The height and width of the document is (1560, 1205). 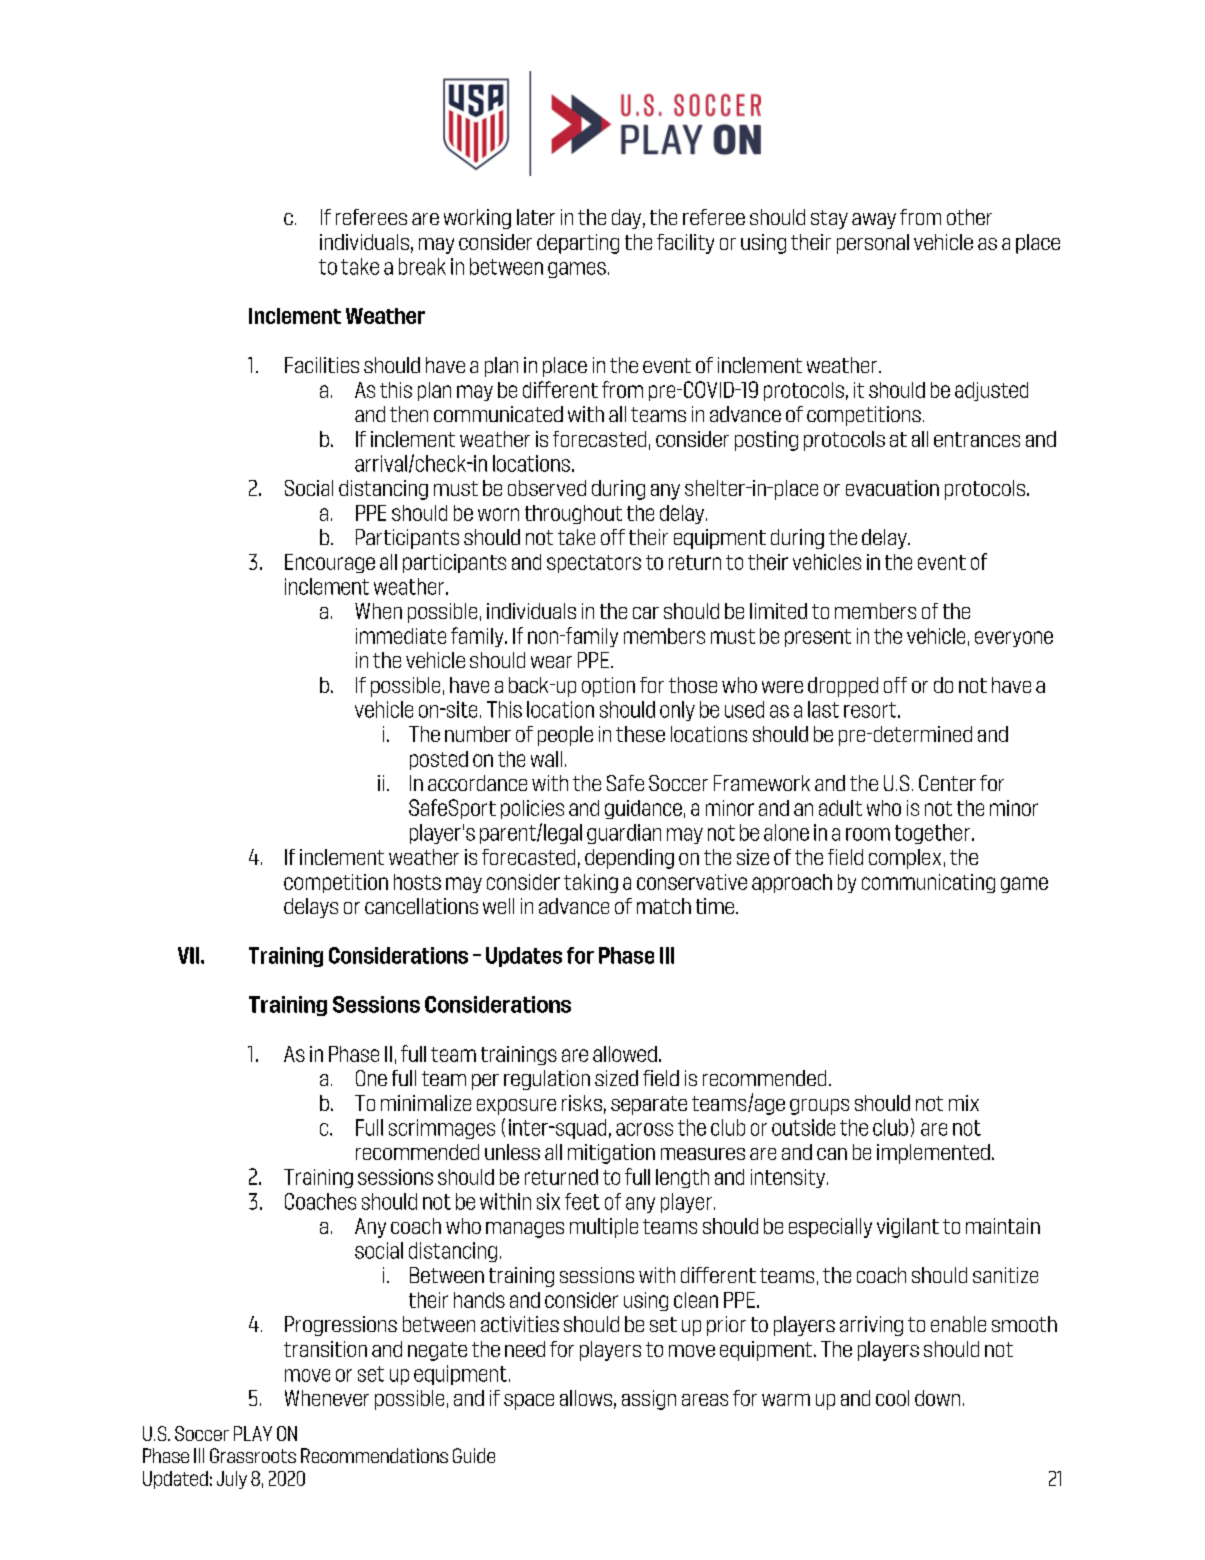 I want to click on mitigation, so click(x=611, y=1154).
